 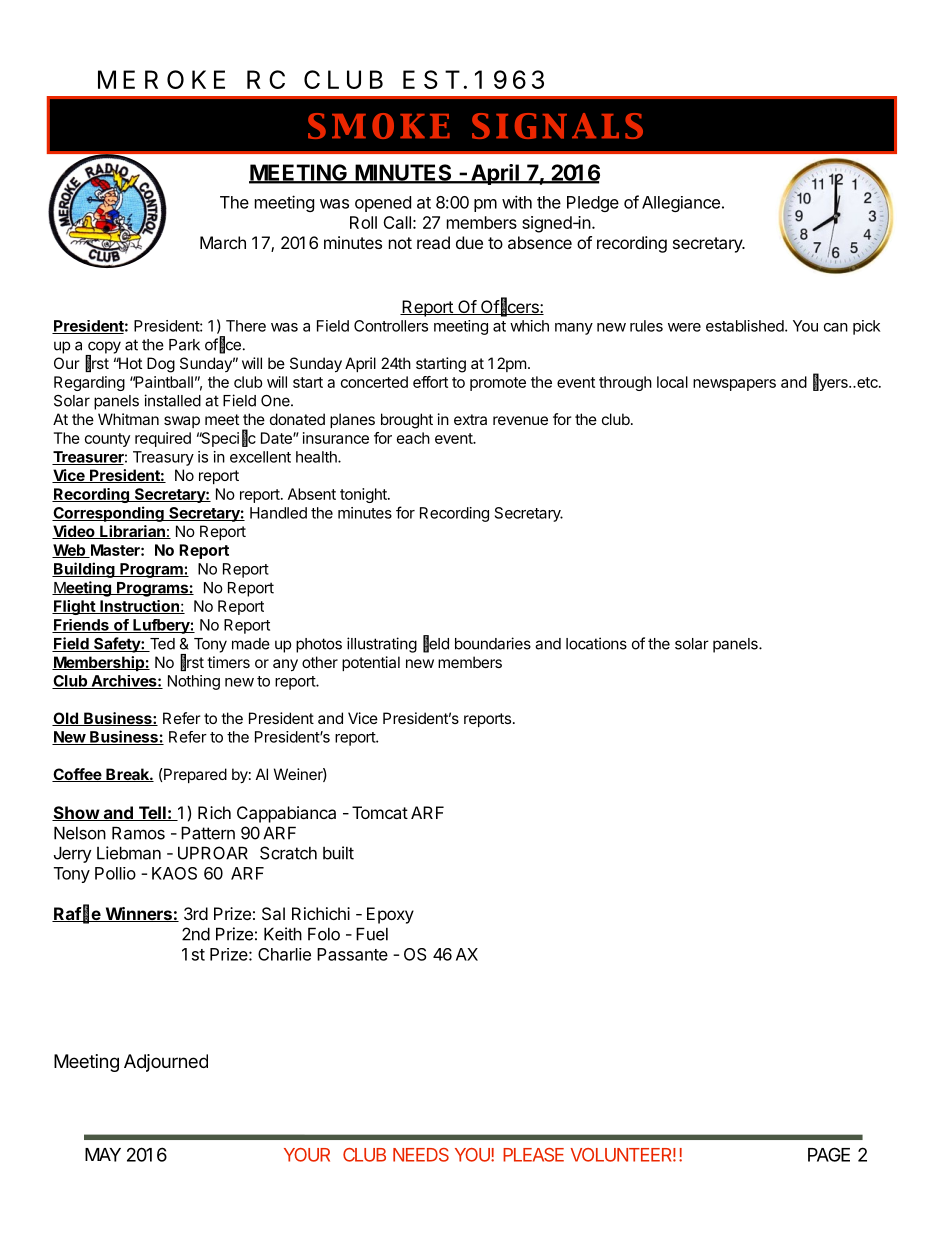 I want to click on MAY, so click(x=103, y=1155).
